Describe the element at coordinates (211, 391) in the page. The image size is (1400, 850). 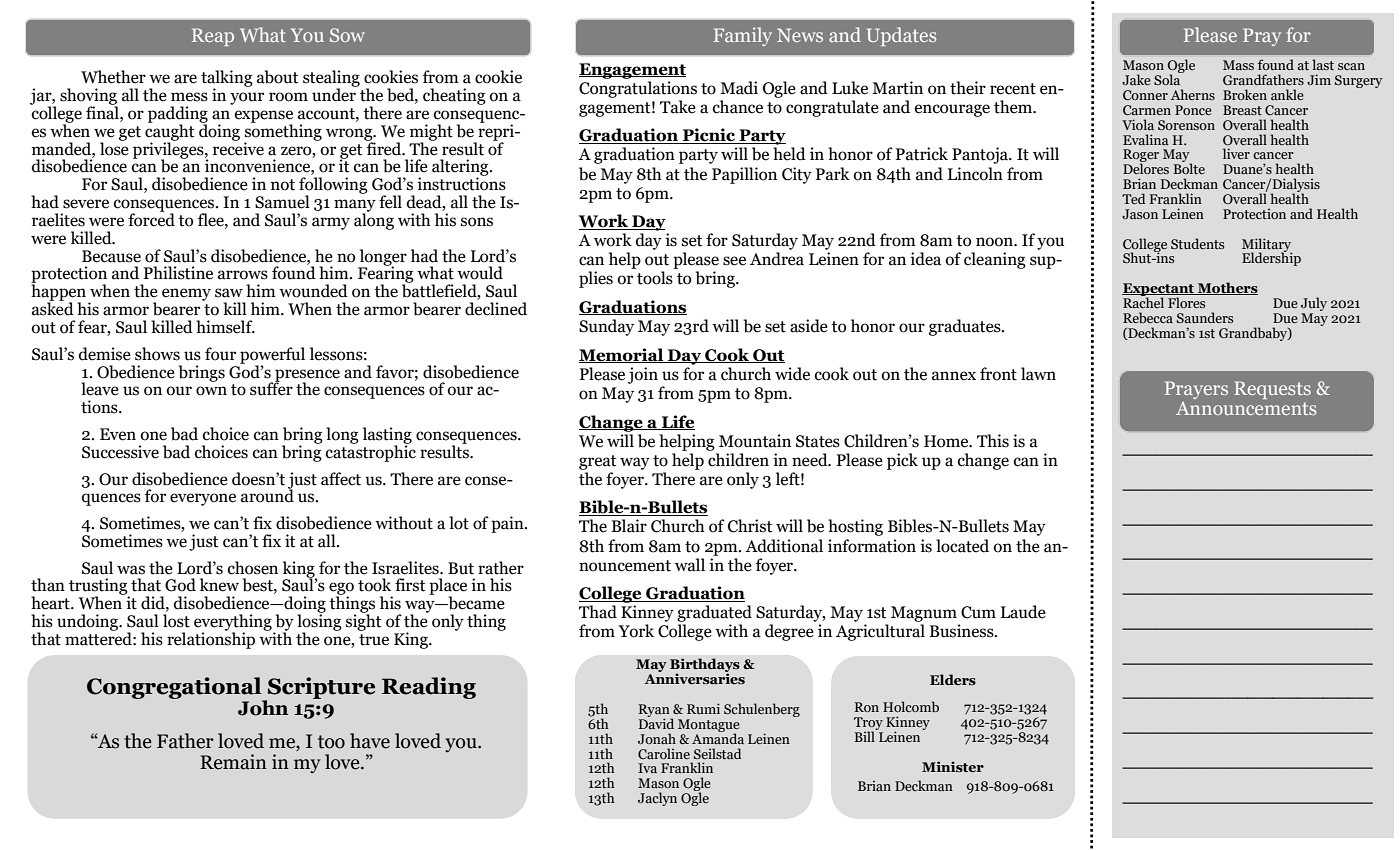
I see `own` at that location.
